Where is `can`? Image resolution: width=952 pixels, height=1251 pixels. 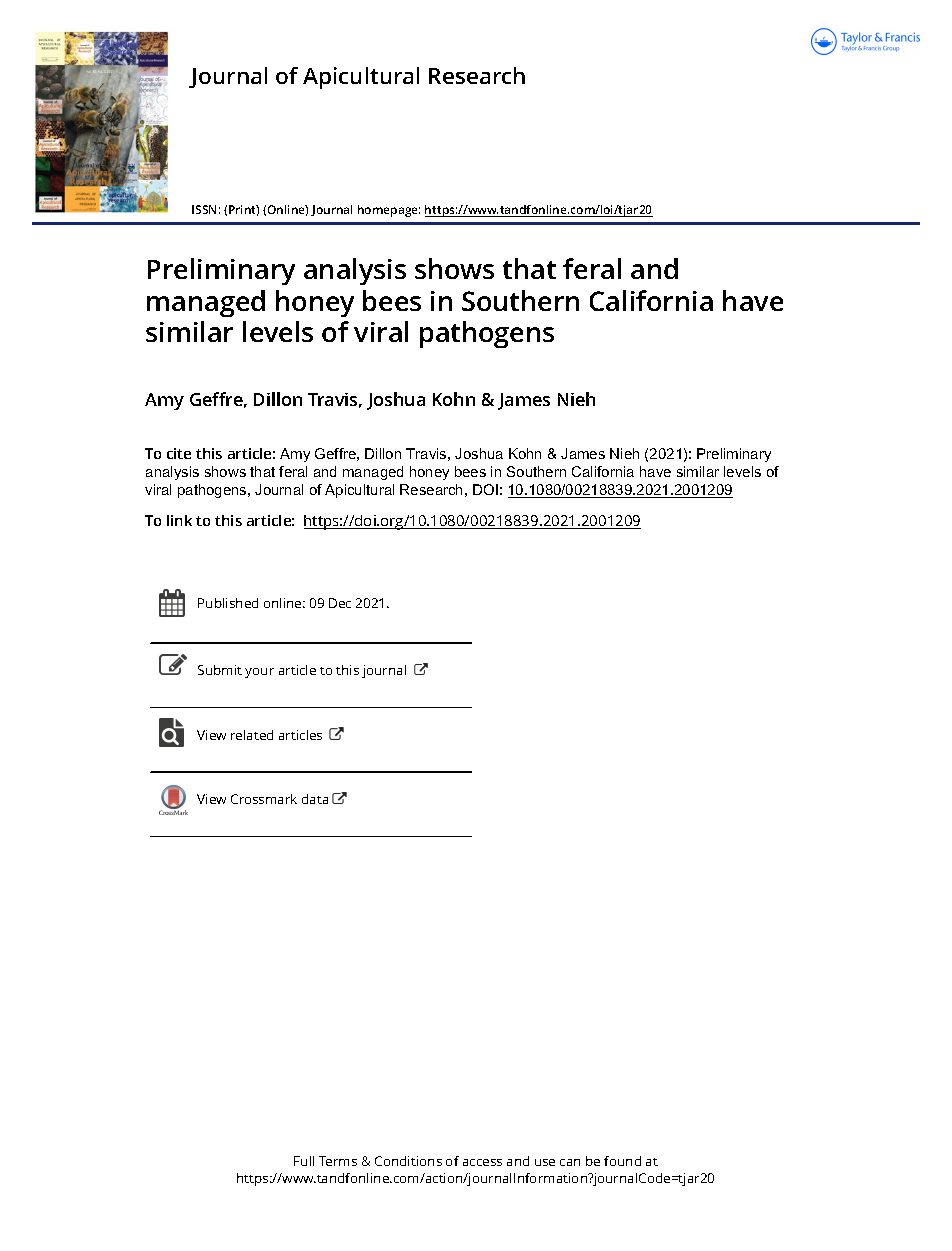 can is located at coordinates (570, 1162).
